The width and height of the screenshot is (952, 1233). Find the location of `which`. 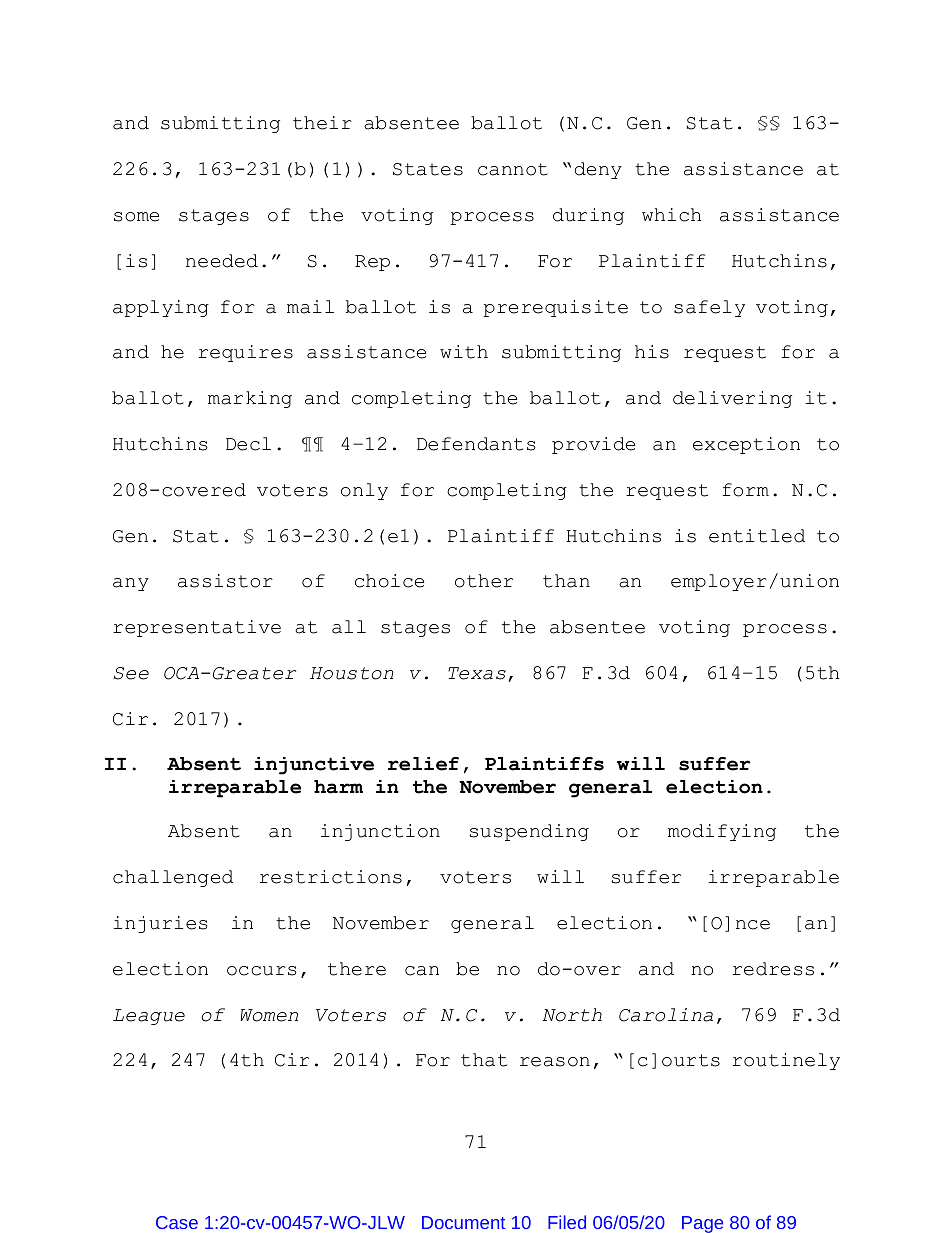

which is located at coordinates (672, 215).
